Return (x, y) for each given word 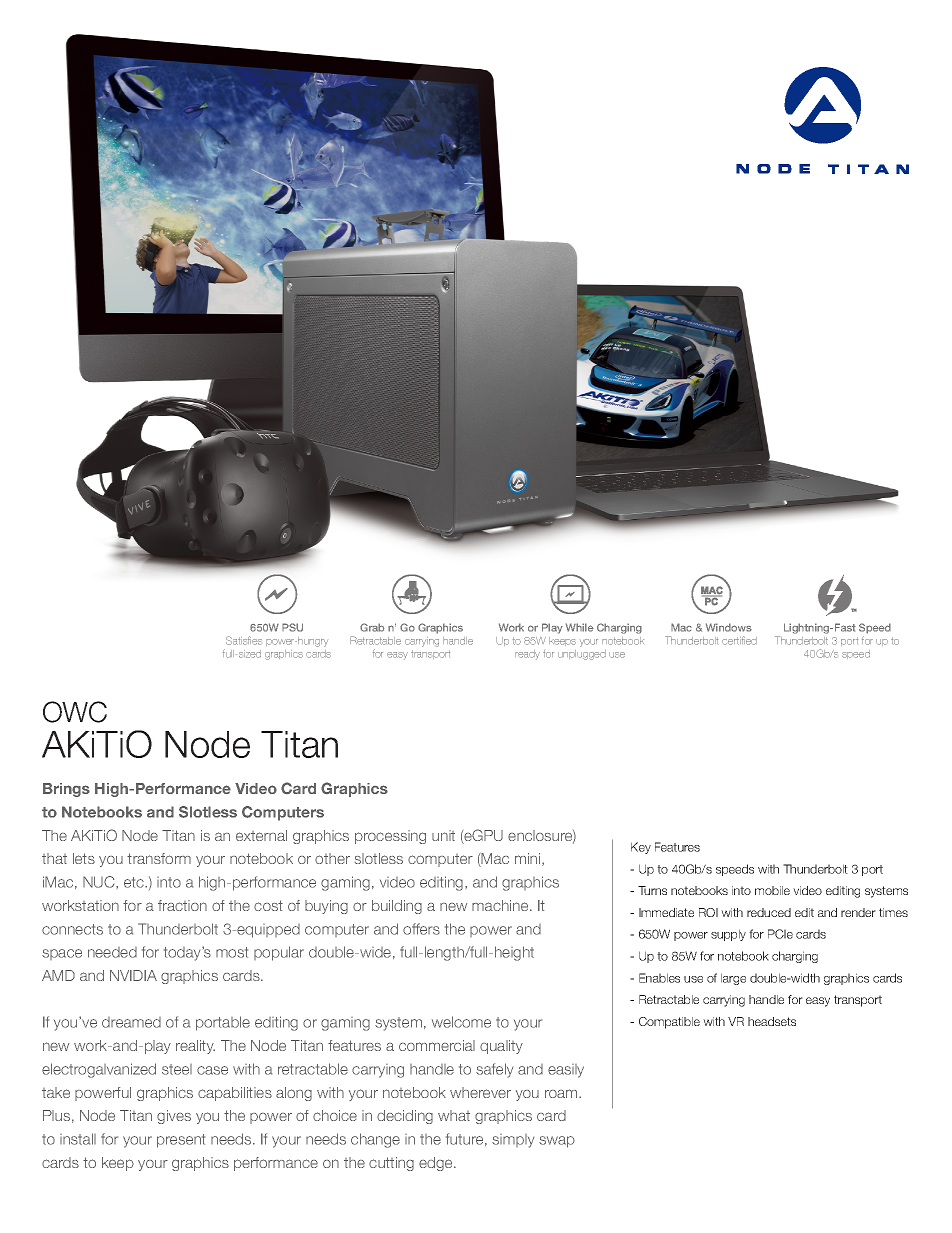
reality (195, 1047)
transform (159, 858)
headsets (772, 1021)
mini (529, 859)
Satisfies (244, 640)
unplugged (582, 655)
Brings (66, 790)
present (181, 1141)
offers (421, 929)
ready (527, 655)
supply (728, 935)
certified (739, 640)
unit (443, 835)
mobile (772, 890)
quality (501, 1047)
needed (112, 952)
